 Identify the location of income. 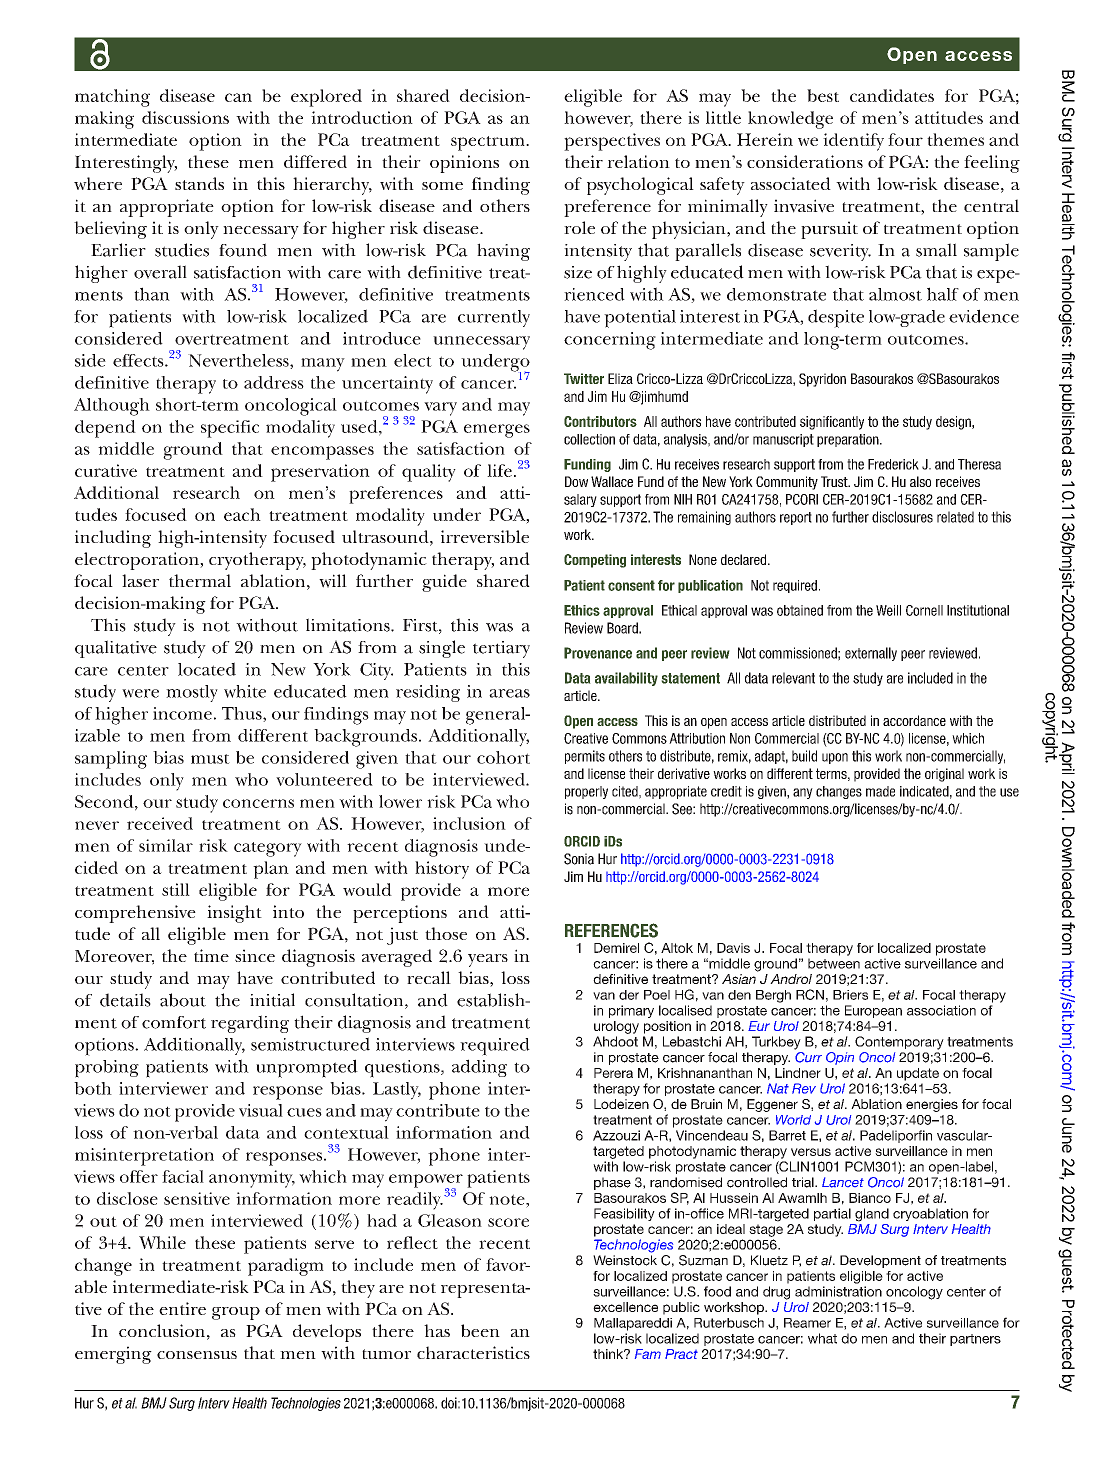
(182, 713).
